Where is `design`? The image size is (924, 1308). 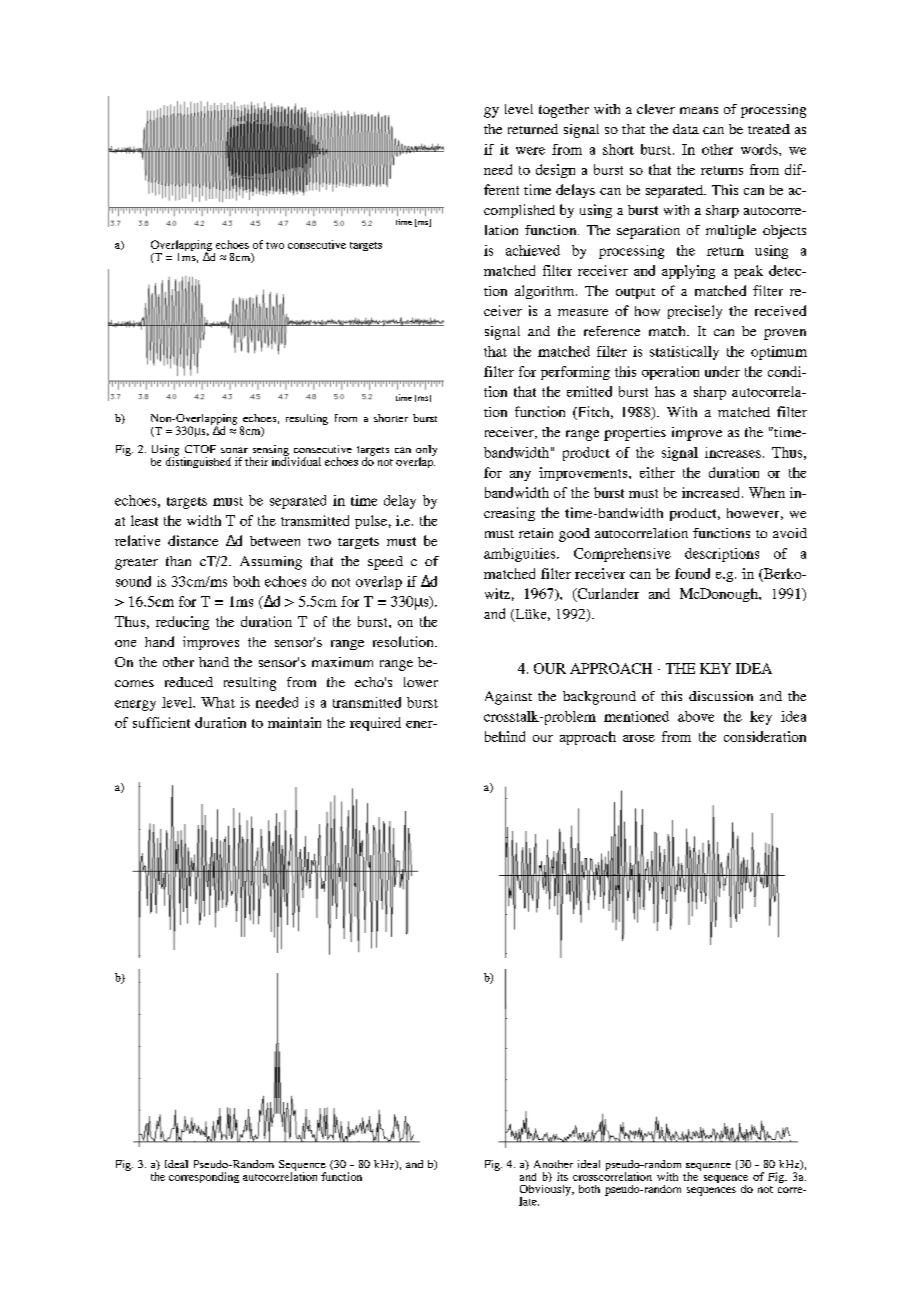
design is located at coordinates (555, 171).
